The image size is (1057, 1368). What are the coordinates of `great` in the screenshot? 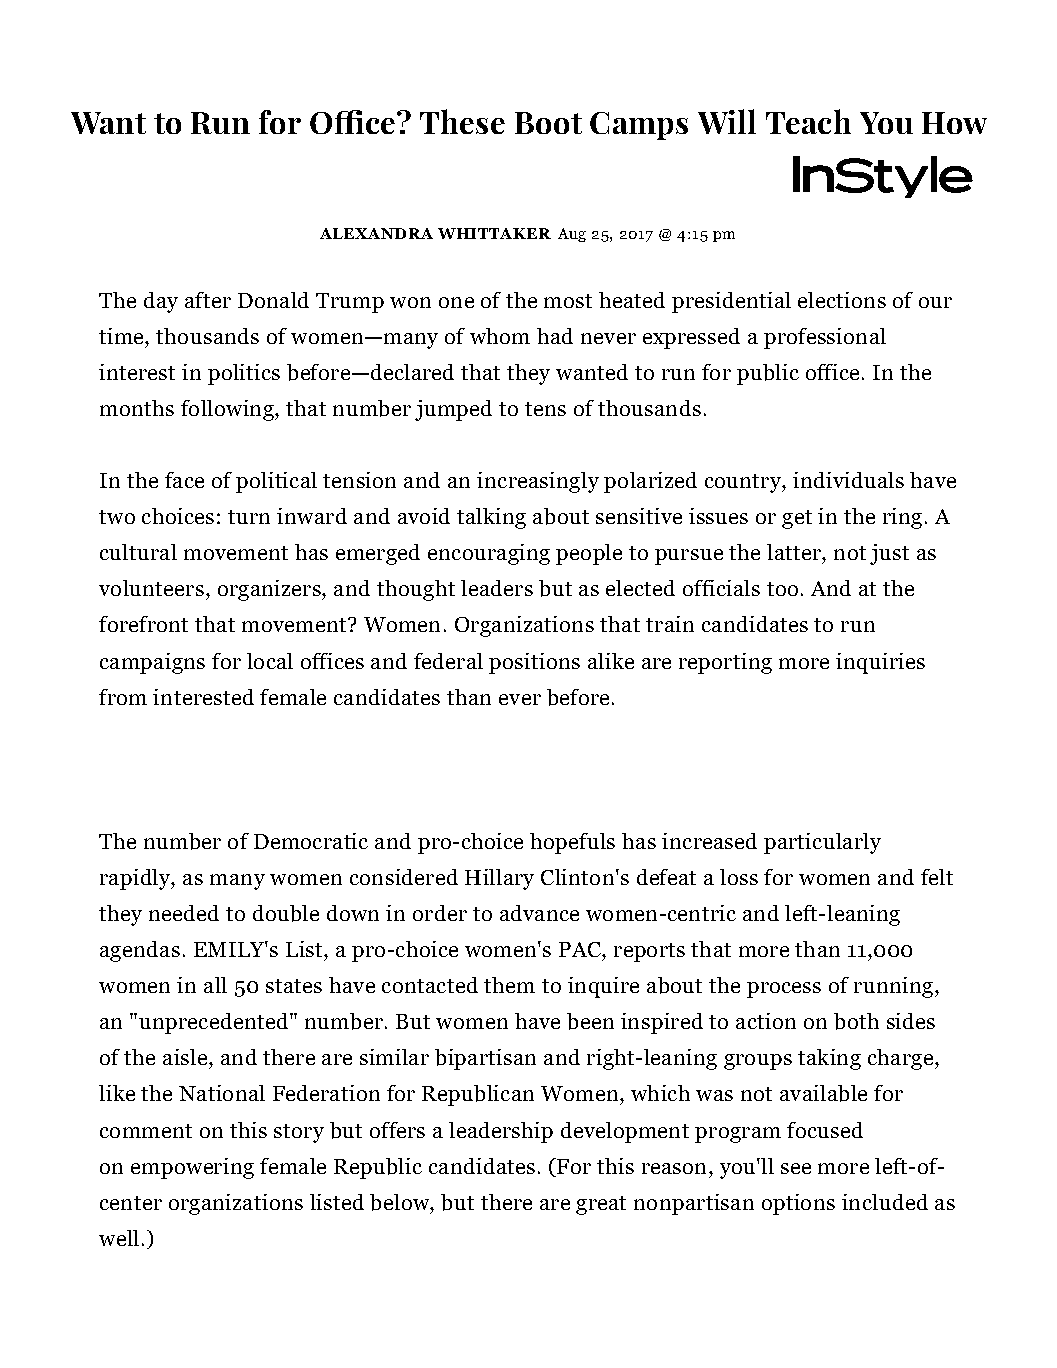 It's located at (601, 1205).
